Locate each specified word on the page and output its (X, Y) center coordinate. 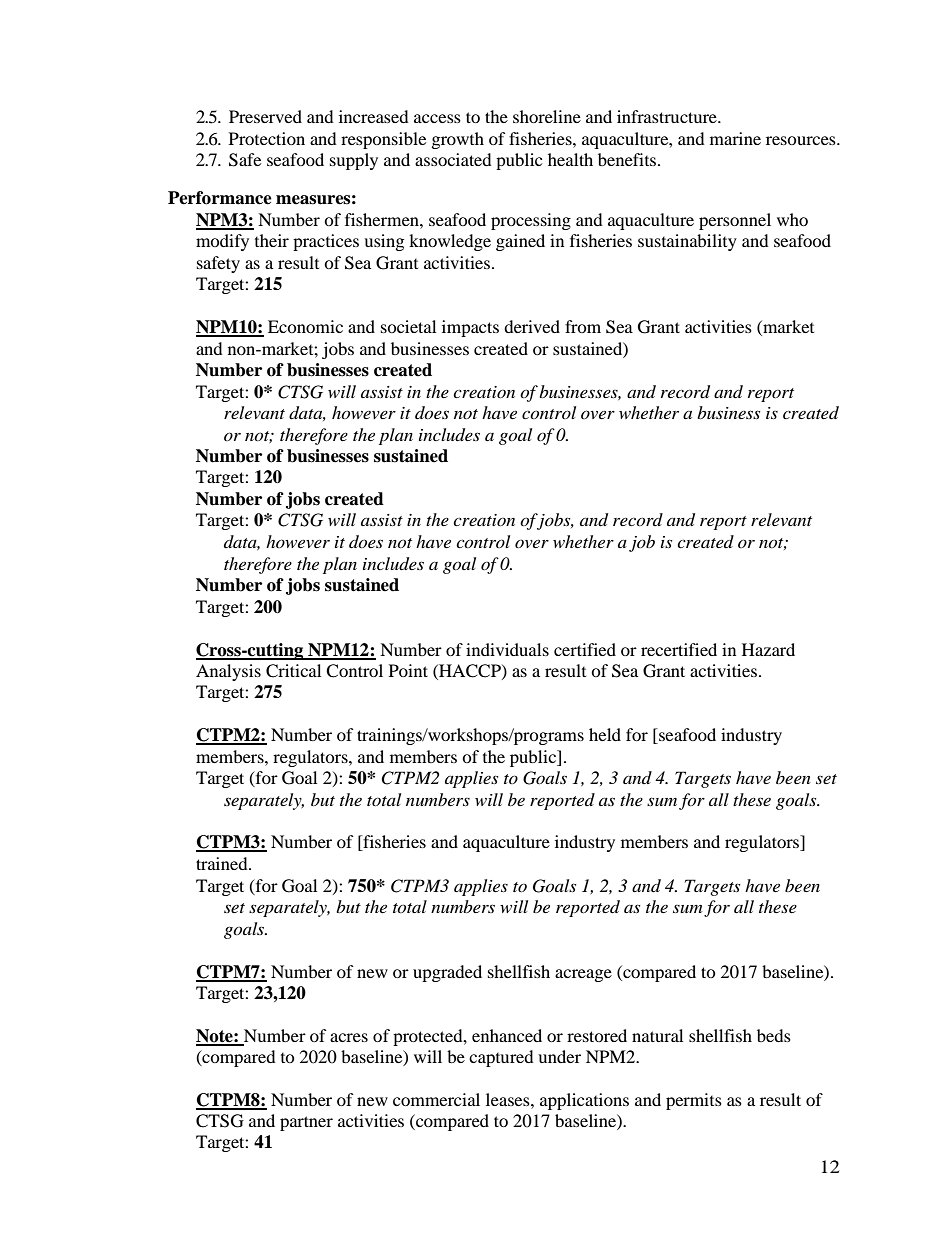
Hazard (768, 649)
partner (306, 1123)
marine (735, 138)
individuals (507, 649)
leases (509, 1099)
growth (458, 140)
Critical (293, 671)
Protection (267, 138)
